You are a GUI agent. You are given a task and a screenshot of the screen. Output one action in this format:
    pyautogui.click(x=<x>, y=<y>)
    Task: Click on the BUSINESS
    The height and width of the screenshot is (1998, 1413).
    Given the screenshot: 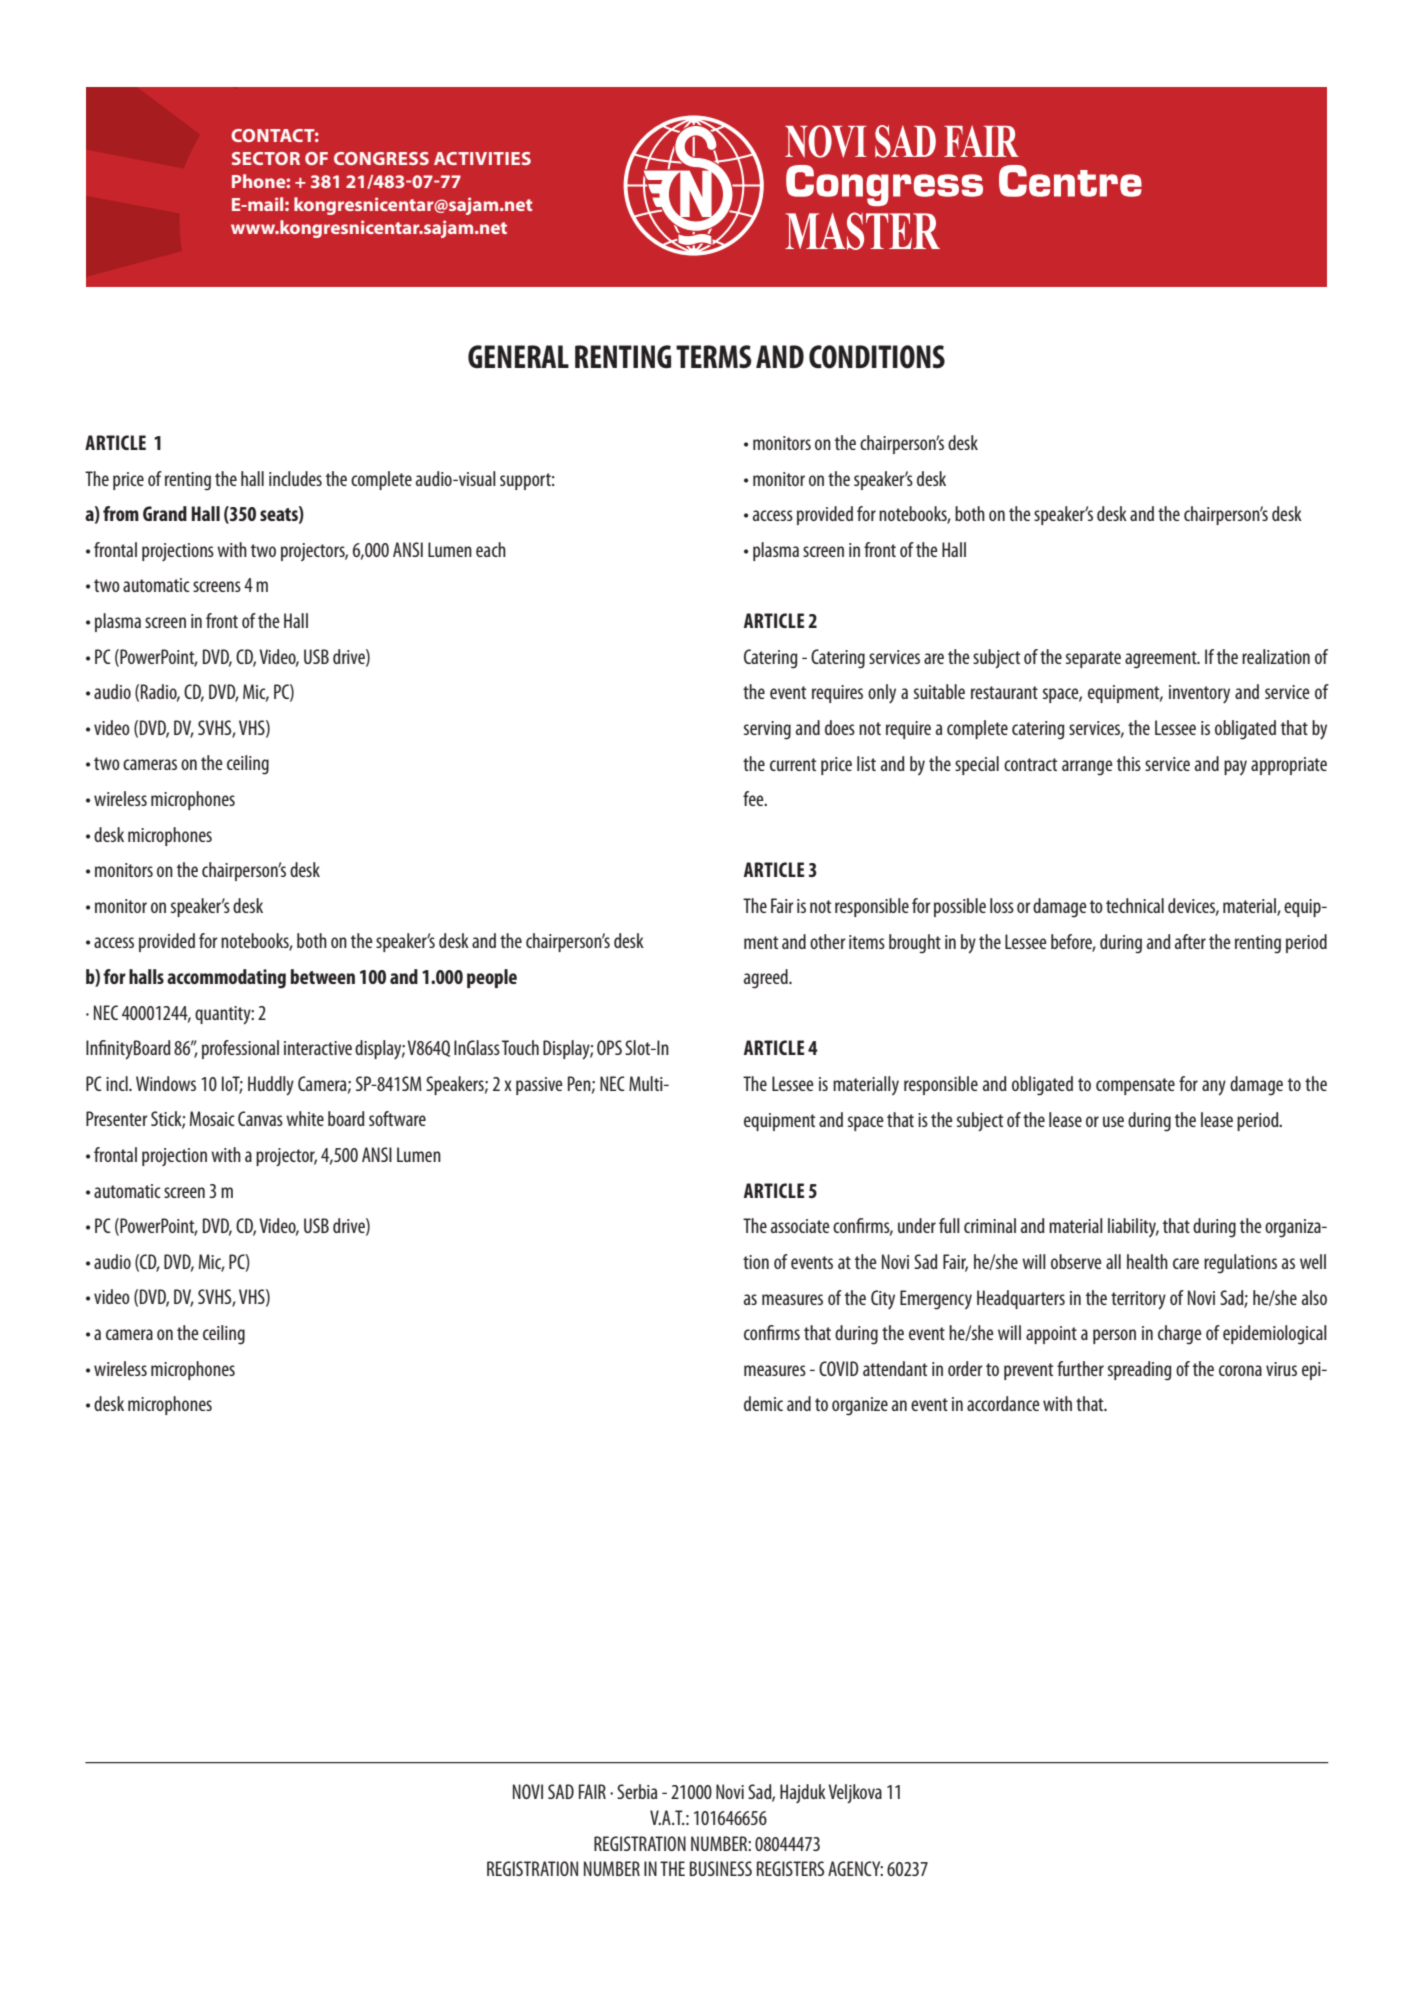 What is the action you would take?
    pyautogui.click(x=721, y=1868)
